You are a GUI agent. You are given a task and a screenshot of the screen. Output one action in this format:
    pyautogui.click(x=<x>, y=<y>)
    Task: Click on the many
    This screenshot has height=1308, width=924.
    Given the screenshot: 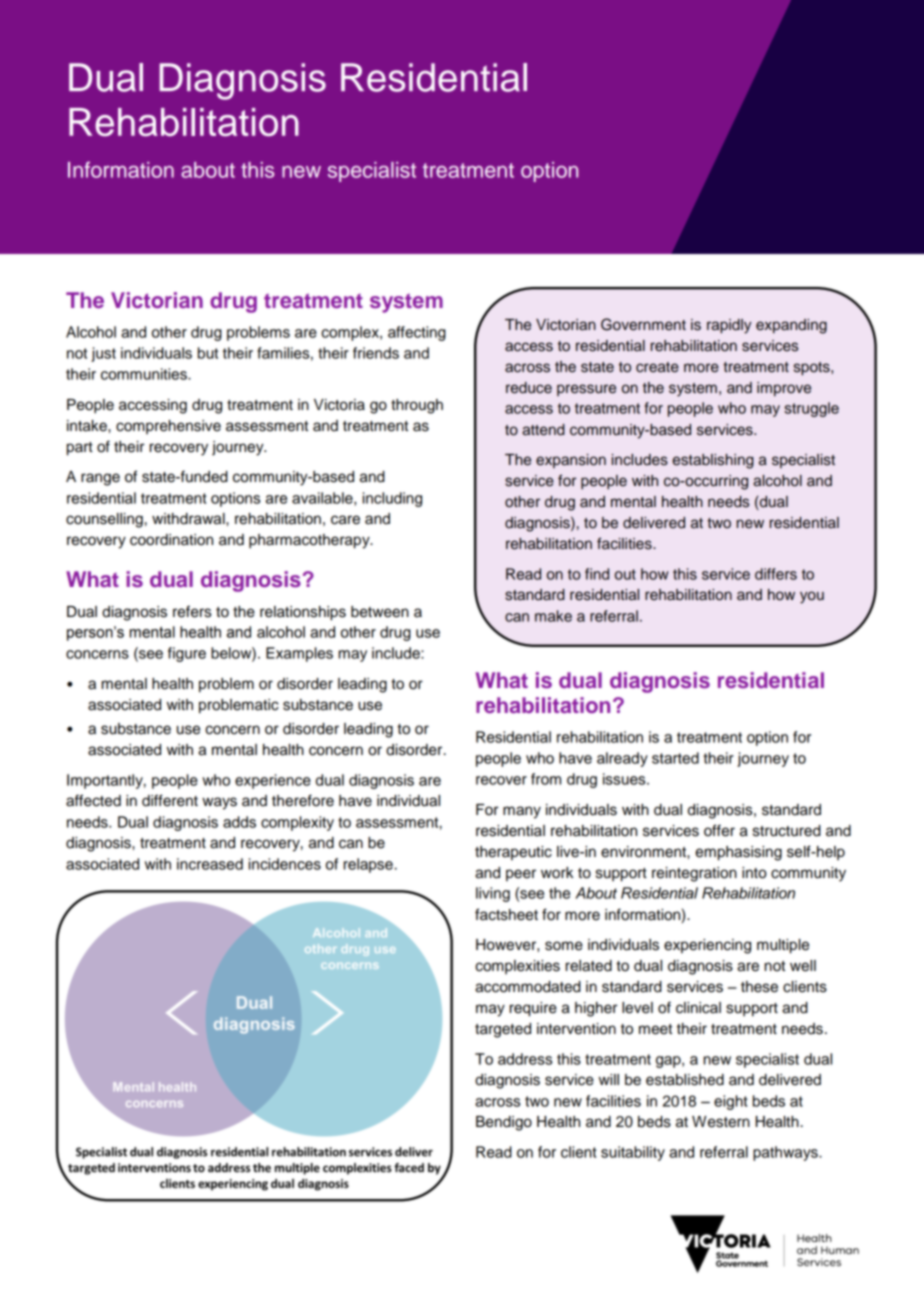 What is the action you would take?
    pyautogui.click(x=522, y=812)
